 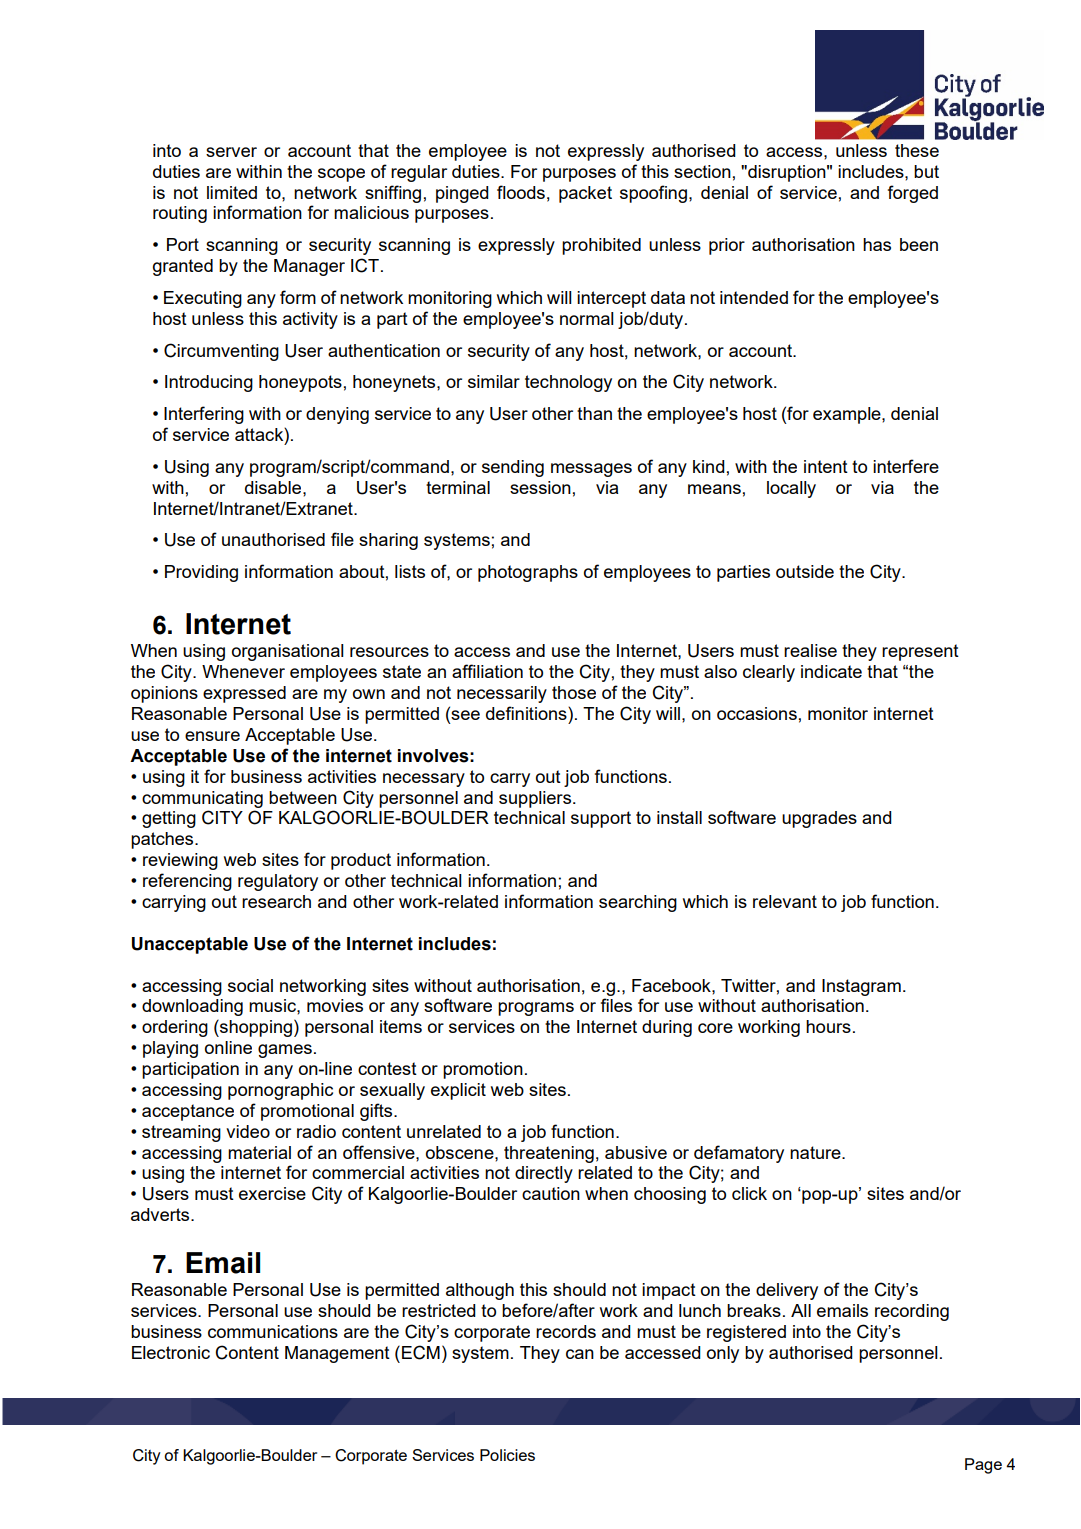 I want to click on forged, so click(x=913, y=194).
